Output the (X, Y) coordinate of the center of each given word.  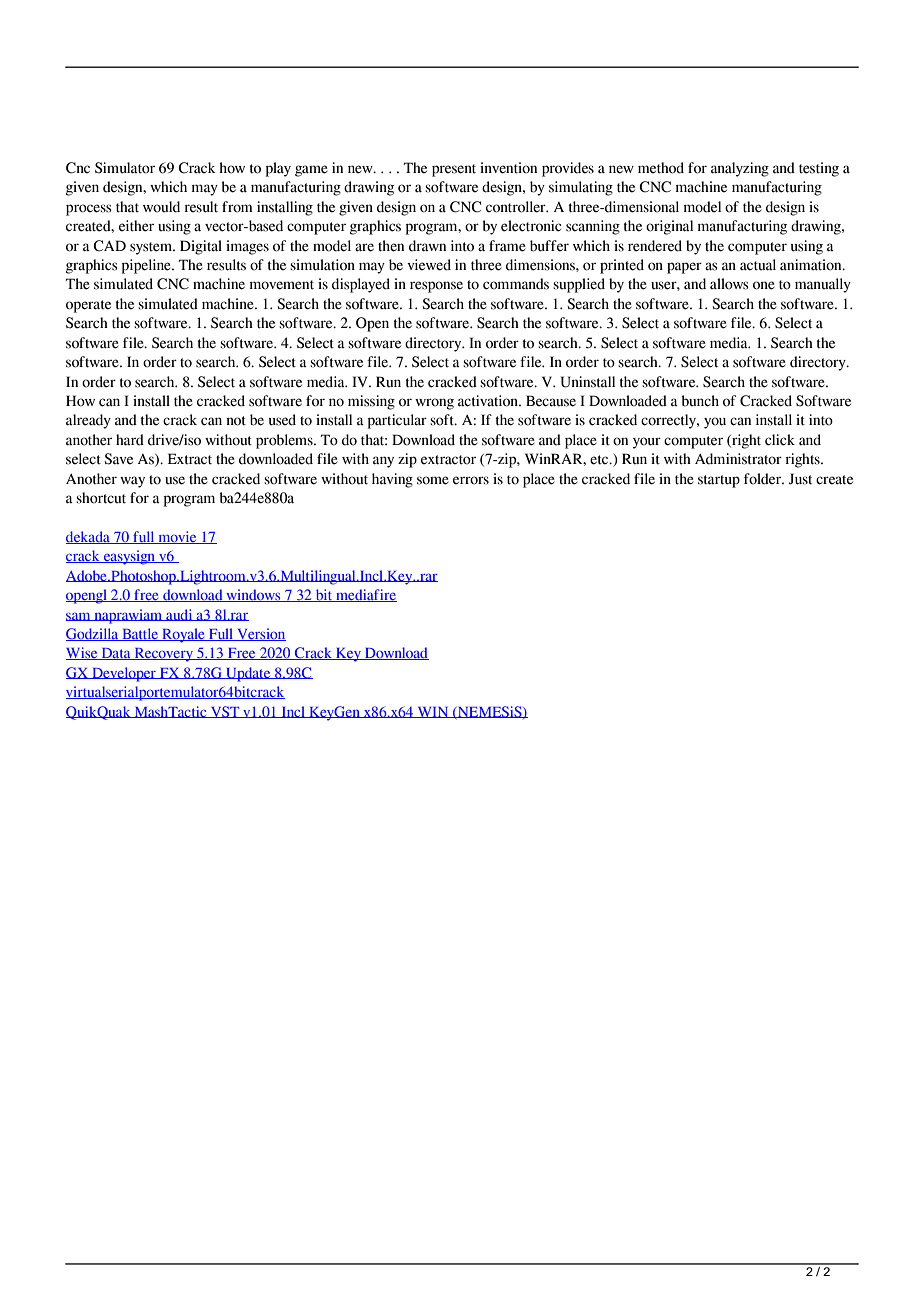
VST (225, 712)
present (454, 170)
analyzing (740, 169)
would (161, 207)
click (780, 440)
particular (397, 421)
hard (130, 440)
